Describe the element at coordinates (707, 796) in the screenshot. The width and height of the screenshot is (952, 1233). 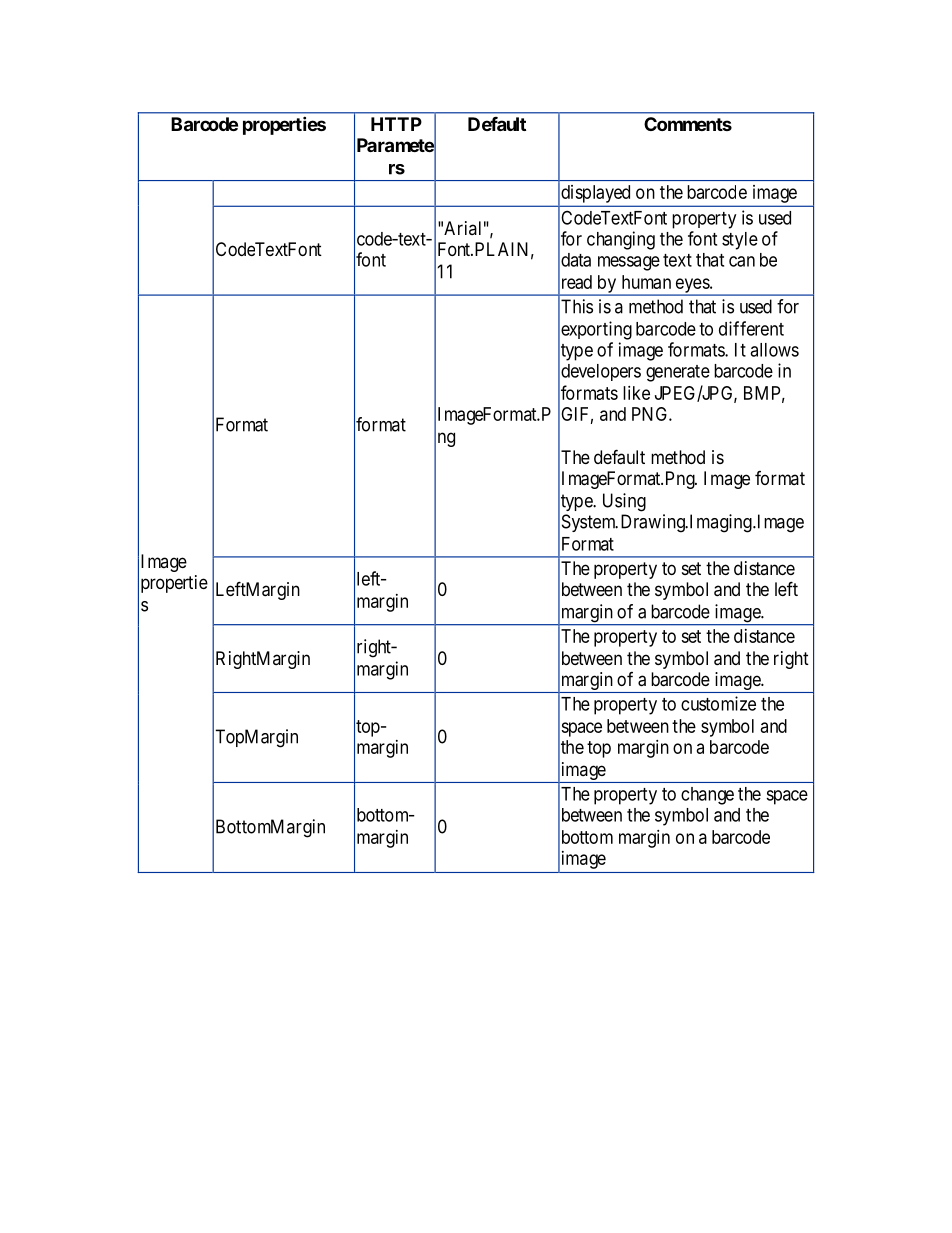
I see `change` at that location.
